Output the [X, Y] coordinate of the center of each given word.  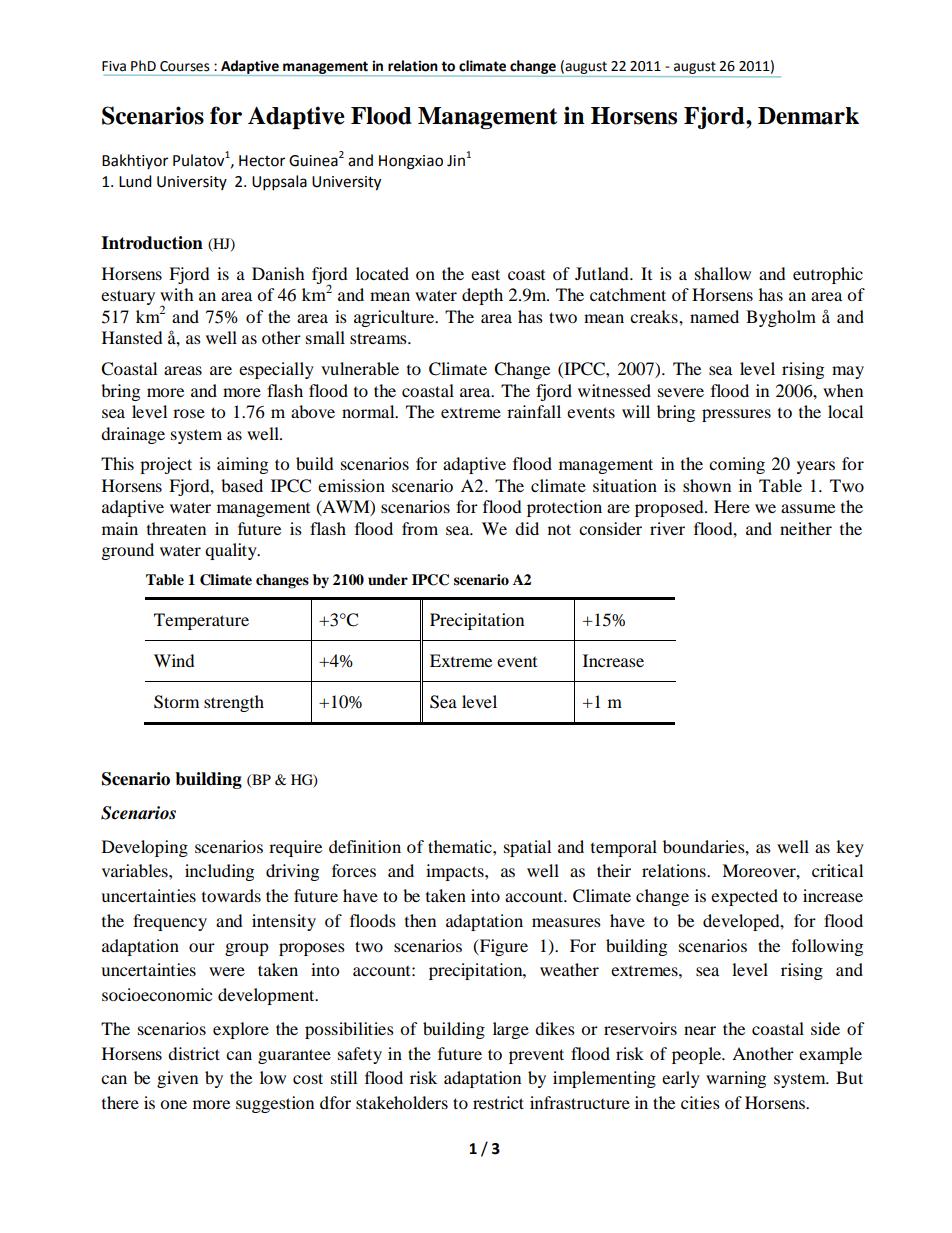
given [177, 1079]
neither [806, 528]
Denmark [808, 116]
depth [482, 296]
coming [737, 465]
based [242, 485]
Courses [185, 66]
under [388, 579]
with [177, 294]
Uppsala [279, 183]
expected [744, 897]
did [527, 528]
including [219, 872]
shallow [723, 273]
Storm [176, 702]
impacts [456, 872]
